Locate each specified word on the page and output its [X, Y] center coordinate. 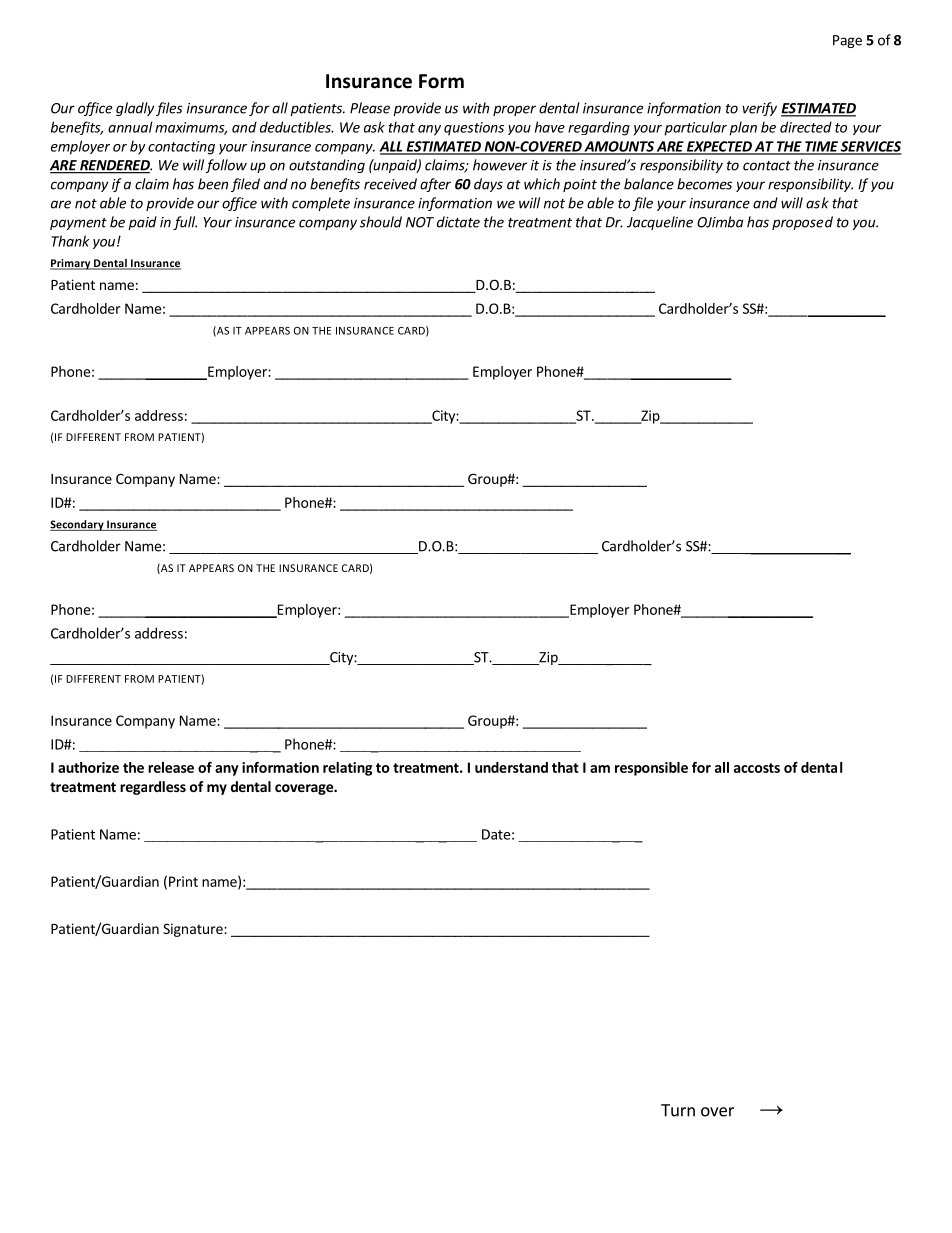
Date [496, 834]
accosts [757, 768]
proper [514, 110]
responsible [651, 769]
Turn [678, 1110]
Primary [71, 264]
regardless [153, 788]
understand [511, 767]
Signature [194, 930]
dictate [458, 222]
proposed [802, 223]
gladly [135, 109]
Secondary [78, 525]
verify [759, 109]
